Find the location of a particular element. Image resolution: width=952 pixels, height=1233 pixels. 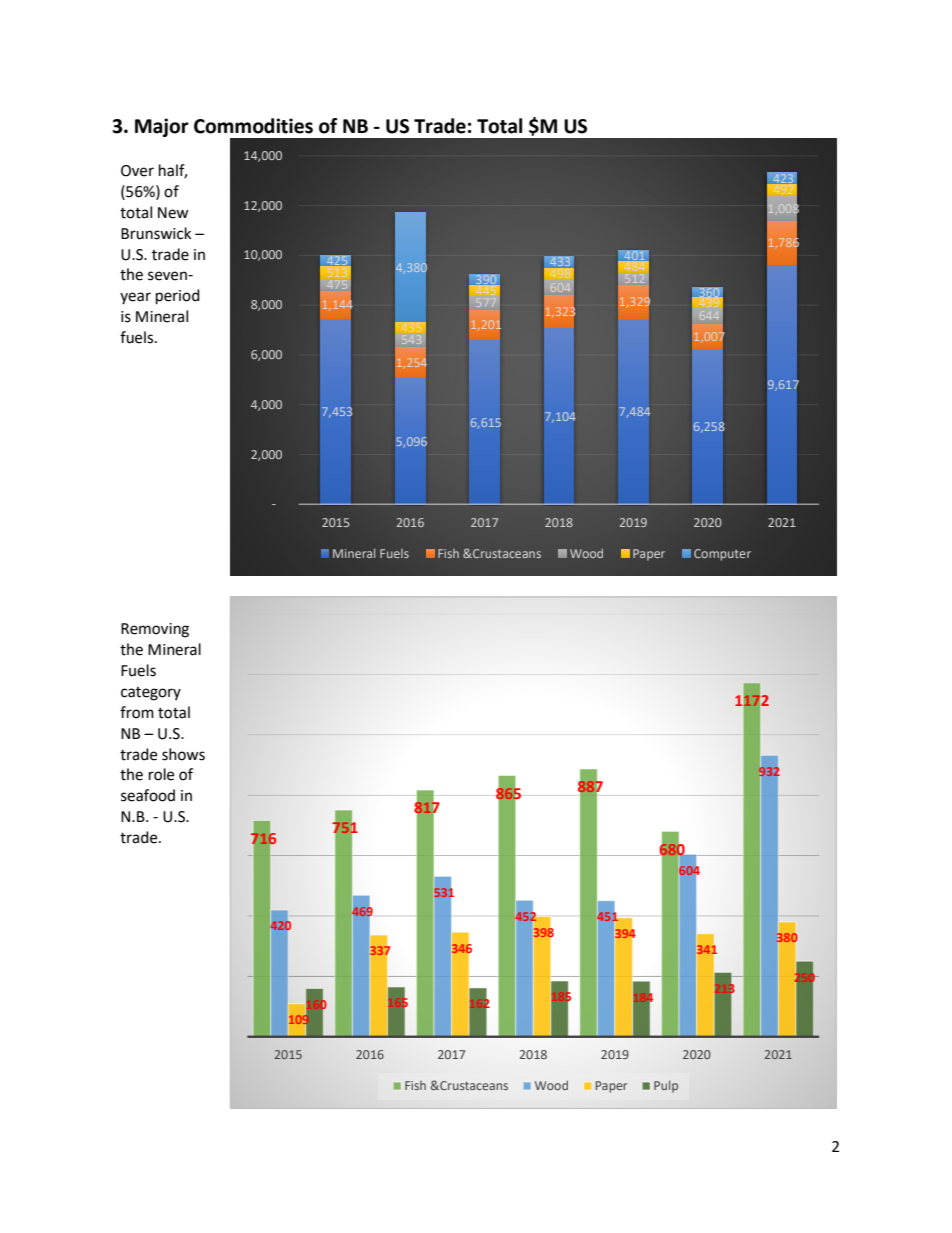

Major is located at coordinates (162, 127).
